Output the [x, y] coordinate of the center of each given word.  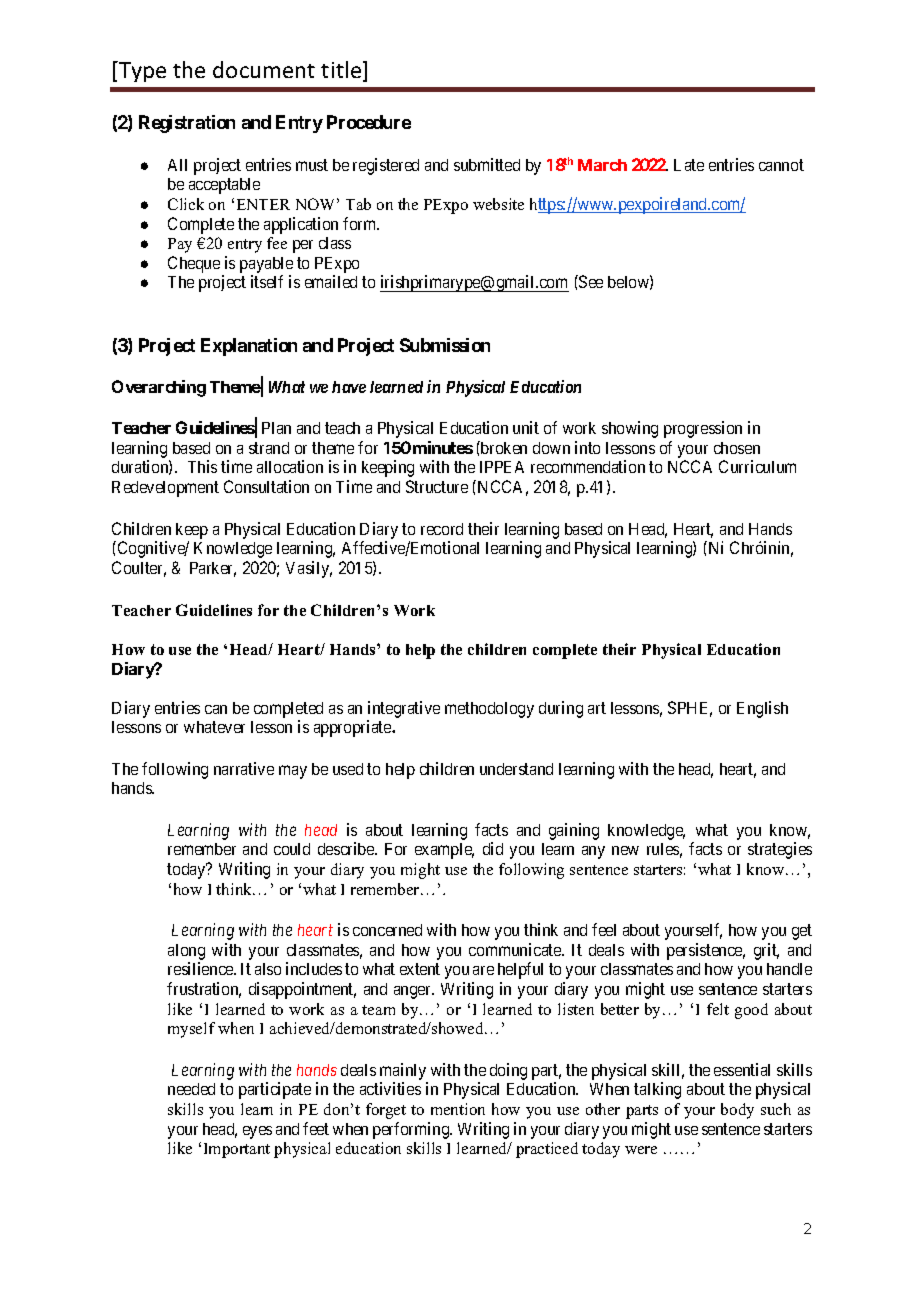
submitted [487, 164]
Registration [187, 124]
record [442, 529]
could [292, 849]
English [762, 709]
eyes [257, 1132]
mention [458, 1109]
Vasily [309, 569]
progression [703, 429]
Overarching [159, 388]
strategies [780, 850]
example [444, 851]
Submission [445, 345]
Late [689, 165]
